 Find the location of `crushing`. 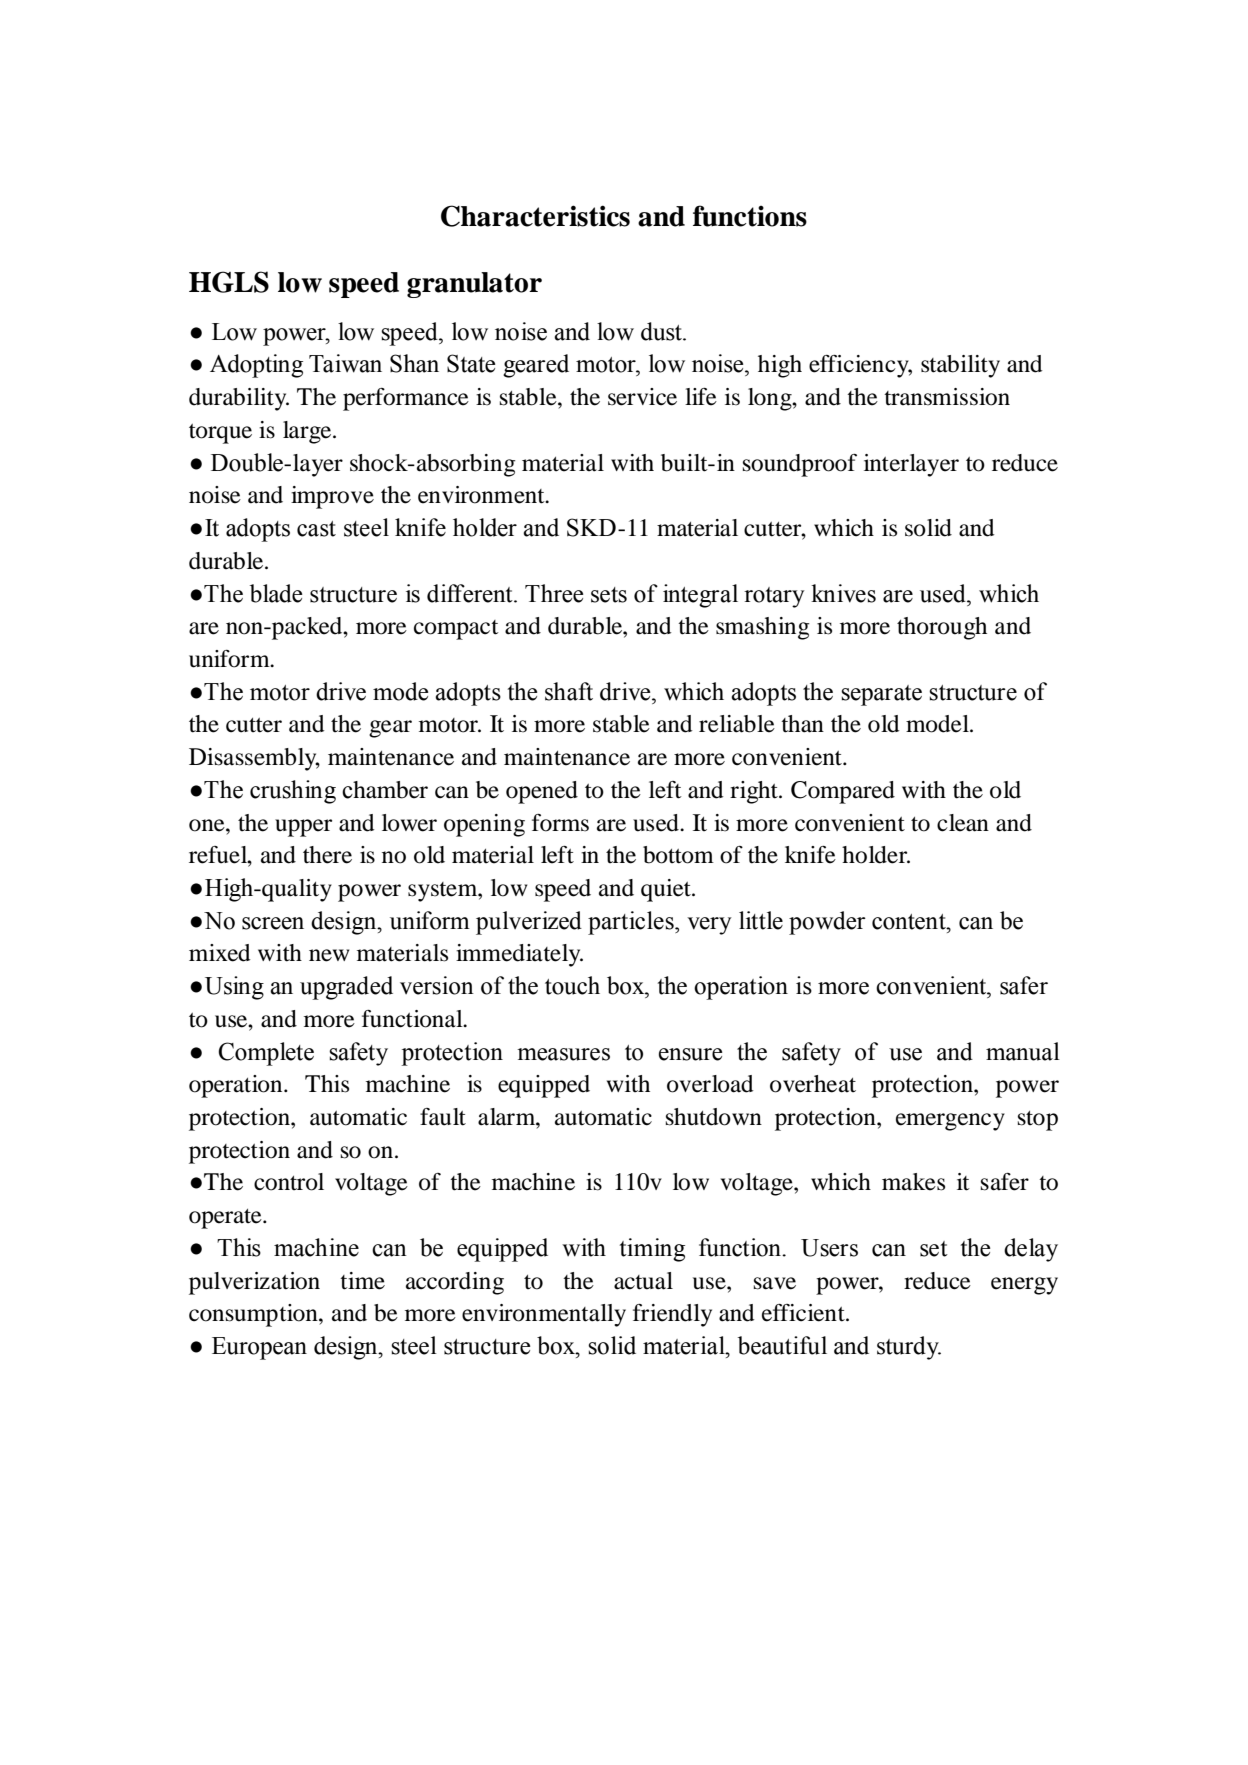

crushing is located at coordinates (293, 792).
